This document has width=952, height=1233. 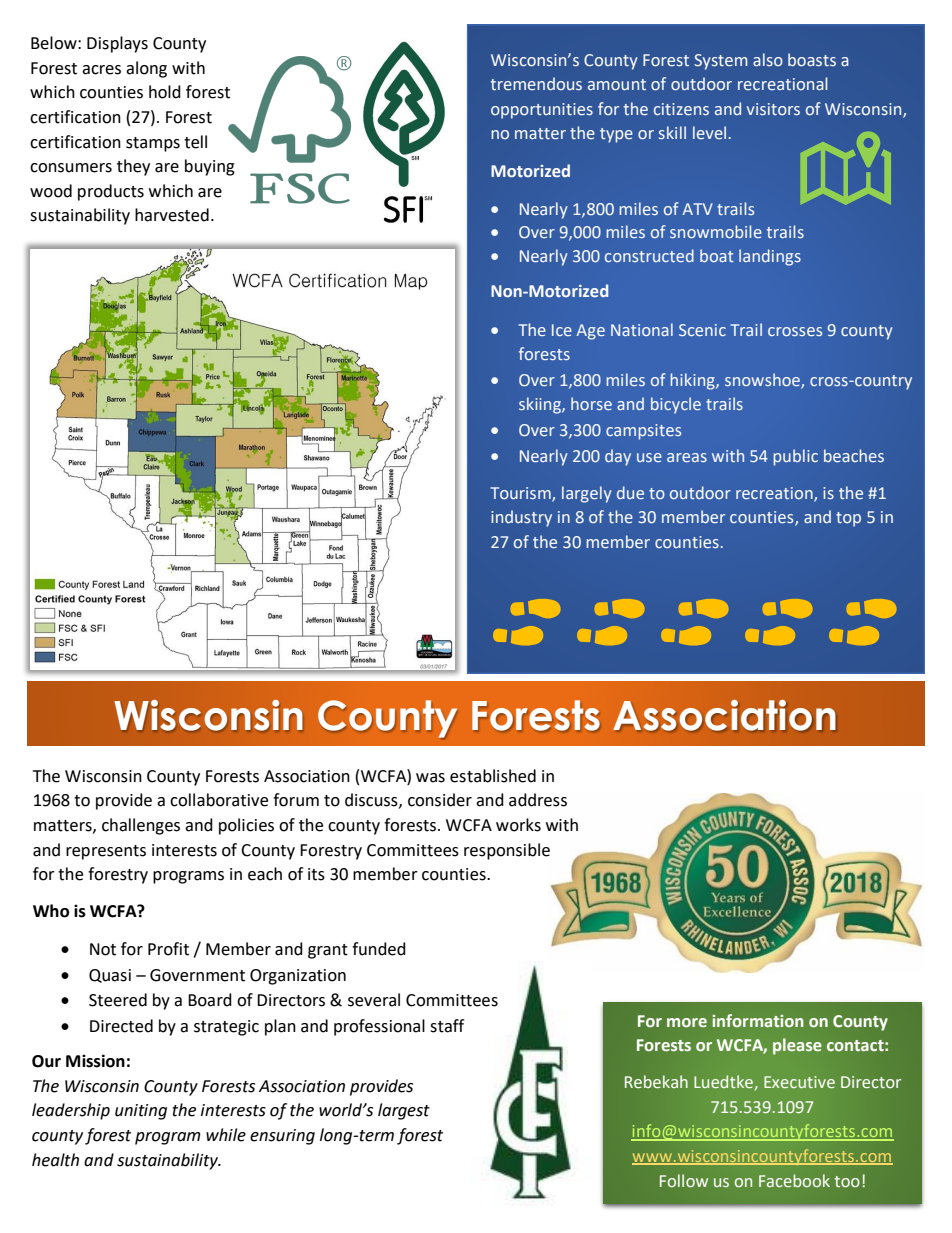 I want to click on uniting, so click(x=141, y=1112).
